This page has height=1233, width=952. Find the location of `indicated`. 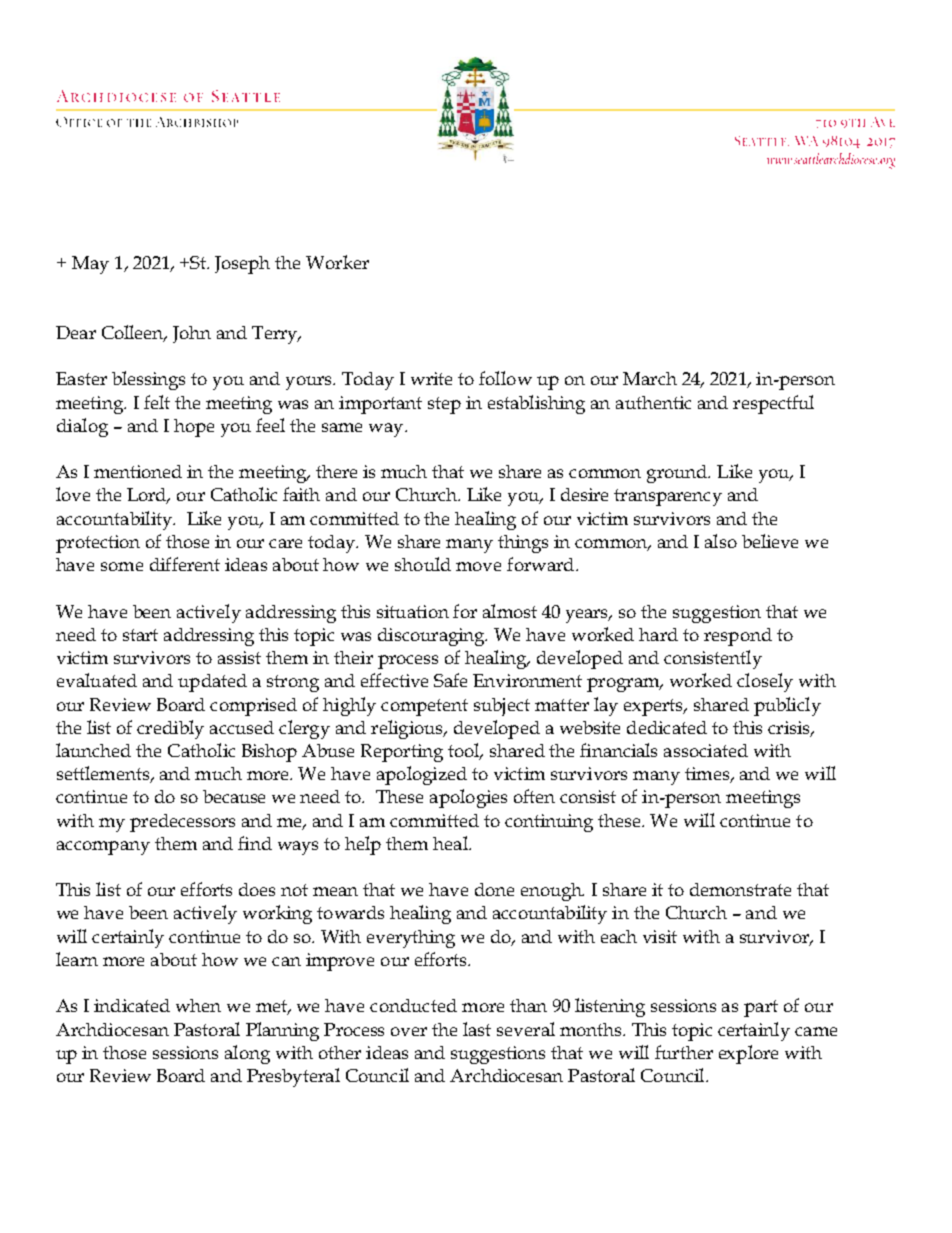

indicated is located at coordinates (132, 1005).
